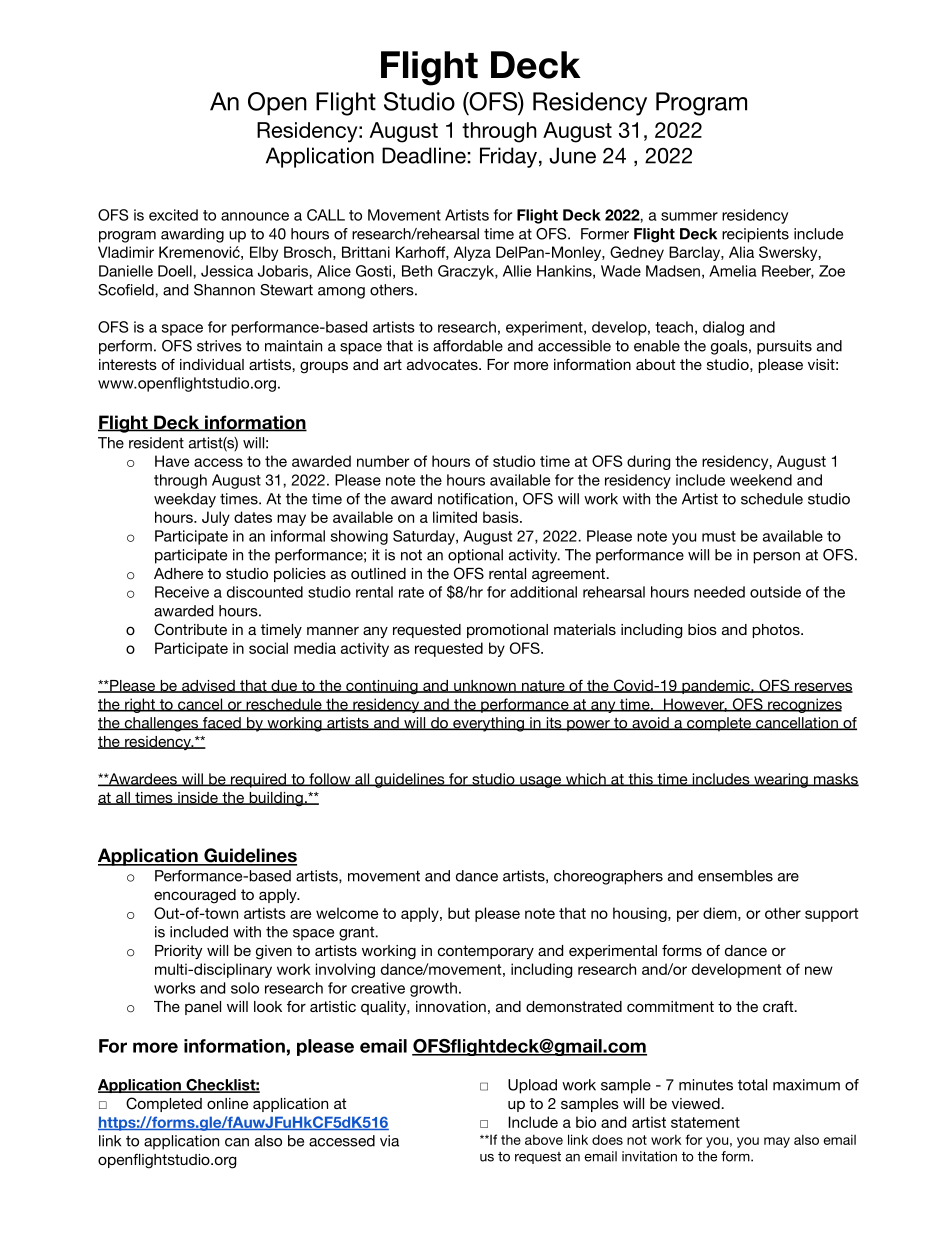 This page has height=1233, width=952. What do you see at coordinates (227, 1103) in the page?
I see `online` at bounding box center [227, 1103].
